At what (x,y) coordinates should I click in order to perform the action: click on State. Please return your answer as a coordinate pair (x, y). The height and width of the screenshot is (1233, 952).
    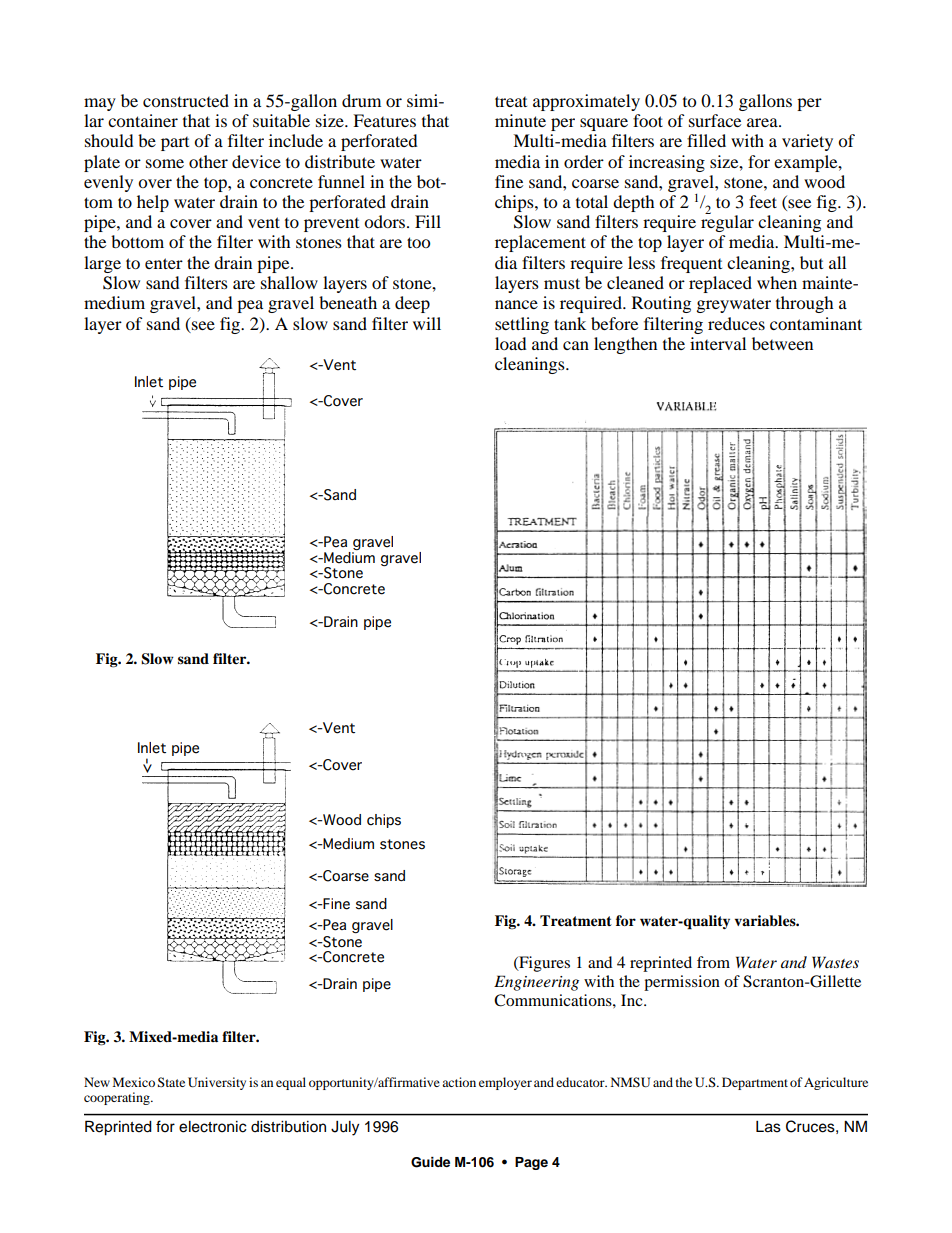
    Looking at the image, I should click on (171, 1082).
